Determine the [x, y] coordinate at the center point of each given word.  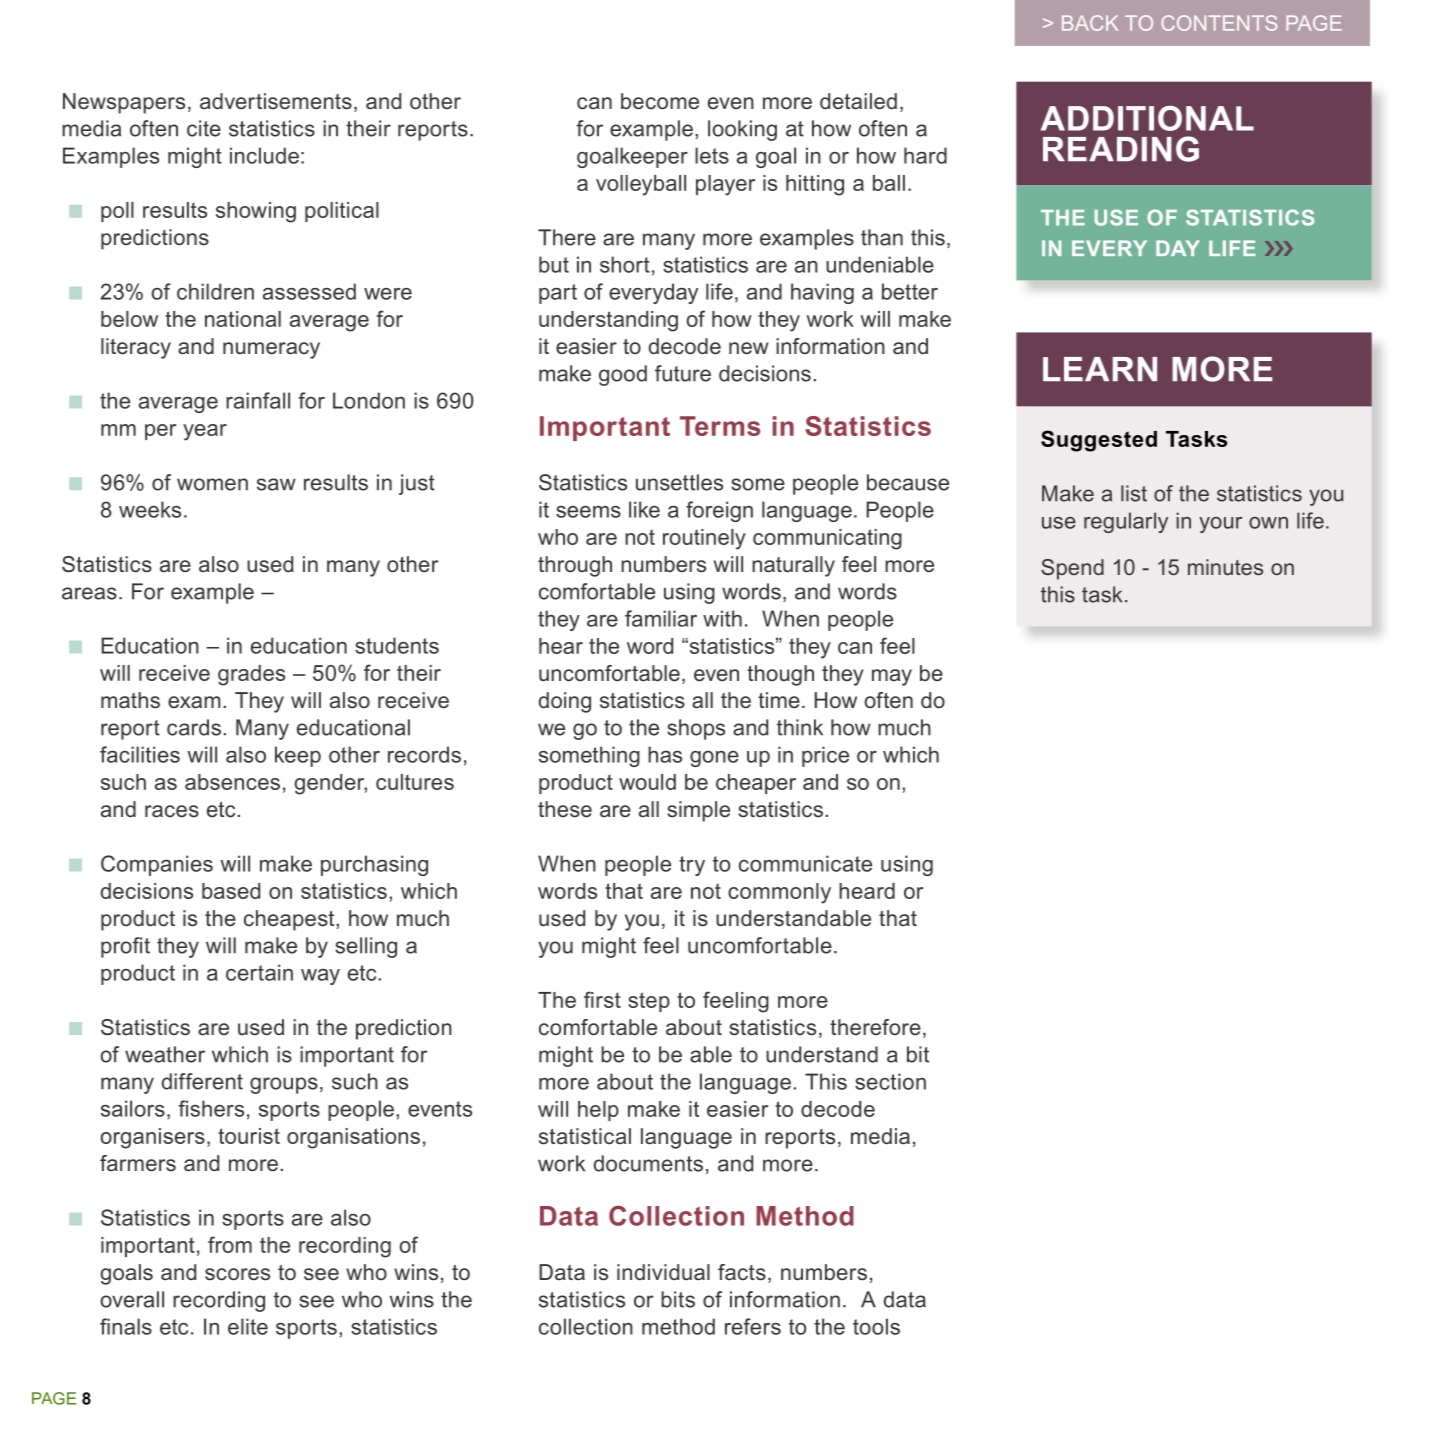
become [660, 101]
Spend [1072, 569]
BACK [1090, 23]
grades [251, 675]
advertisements [276, 101]
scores [237, 1274]
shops [696, 729]
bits [678, 1299]
